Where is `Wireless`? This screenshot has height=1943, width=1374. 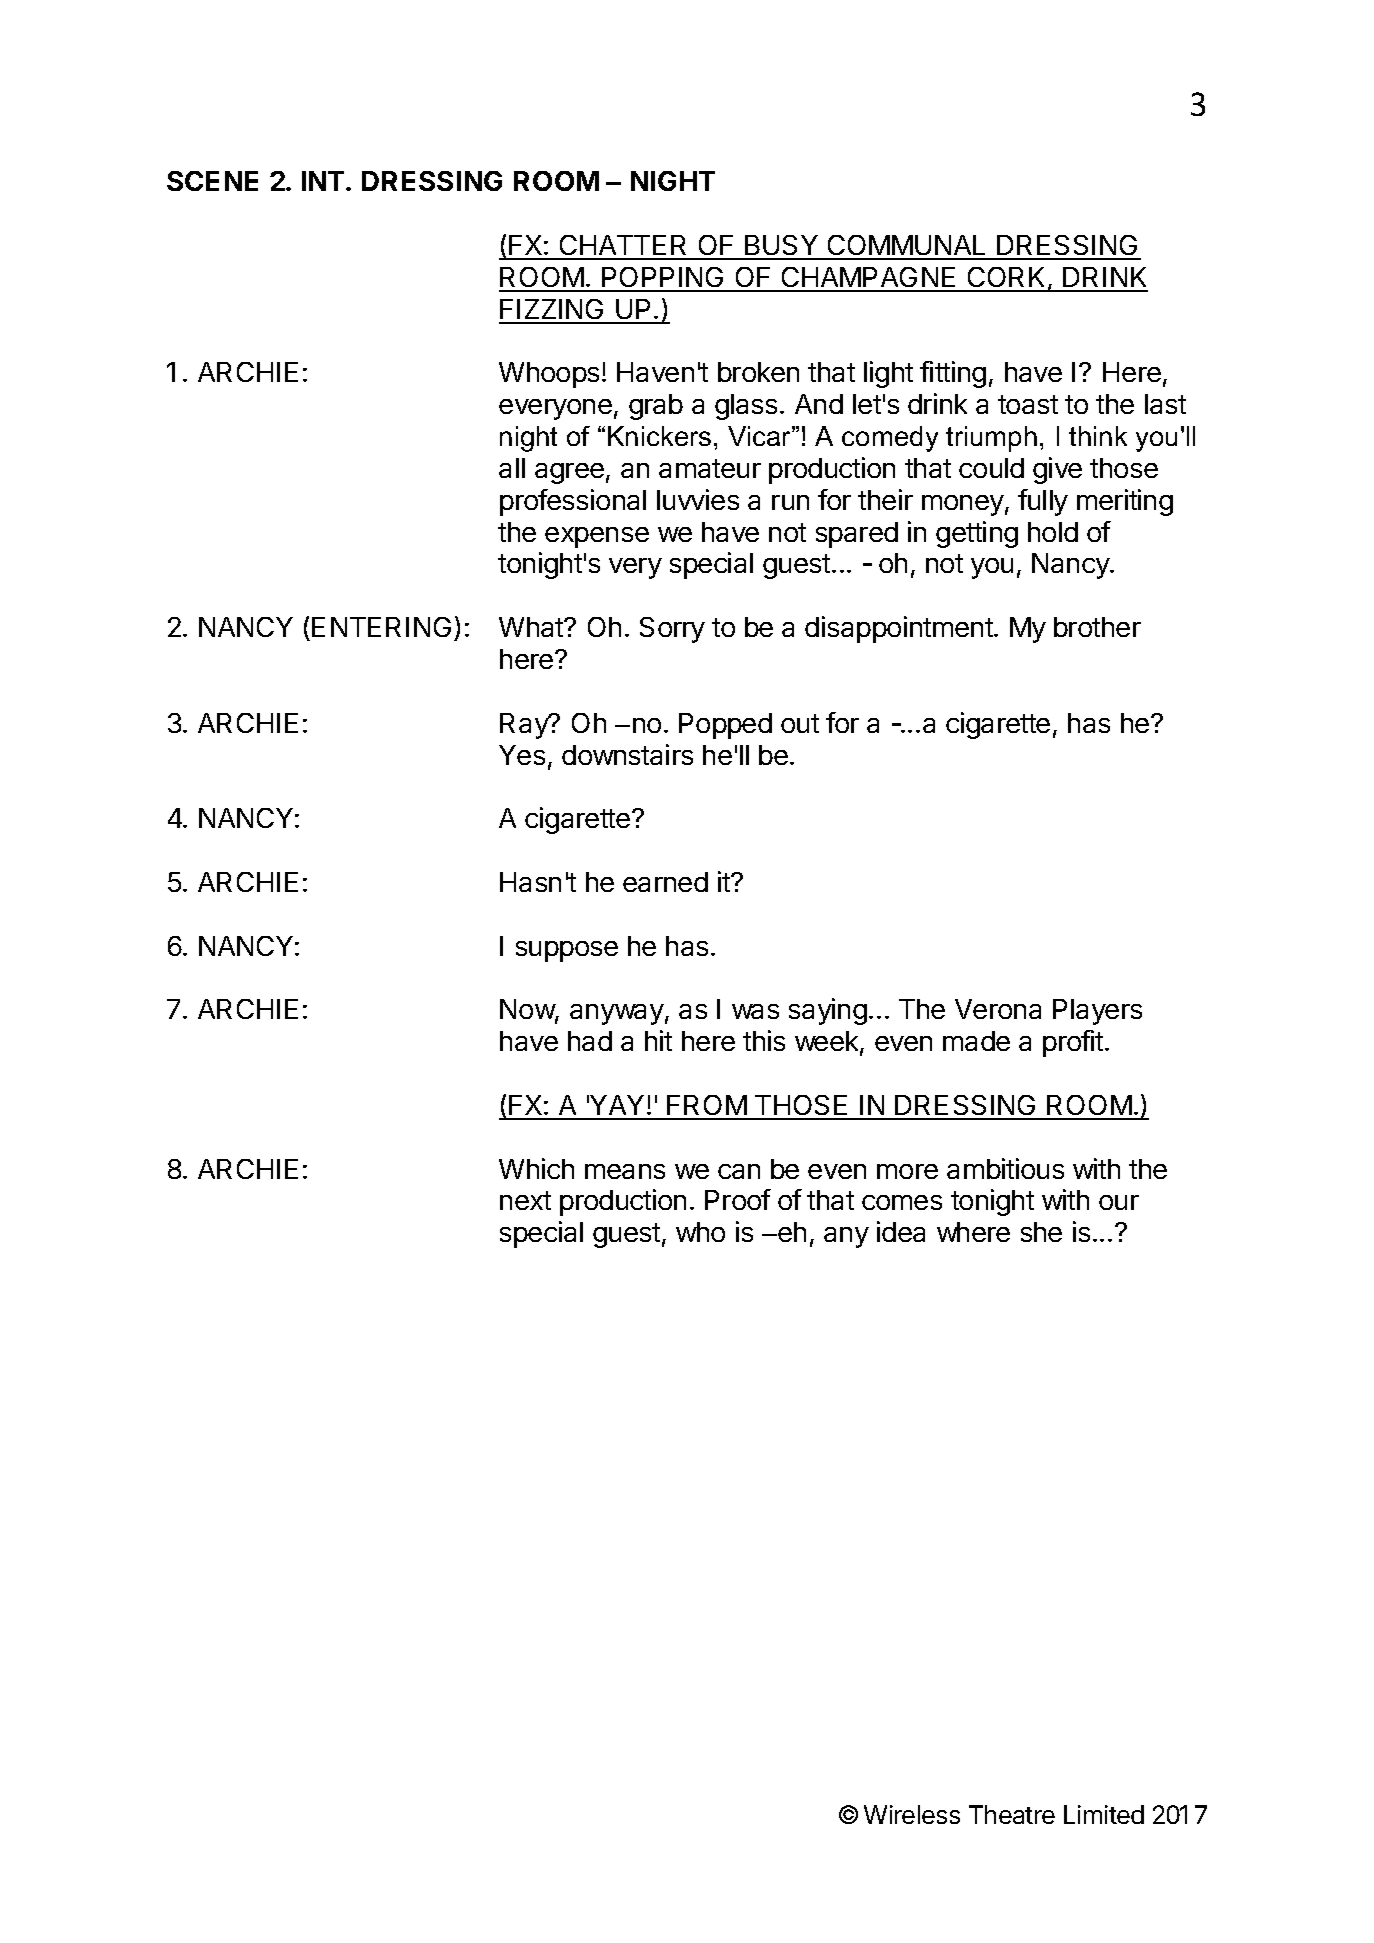
Wireless is located at coordinates (912, 1814).
